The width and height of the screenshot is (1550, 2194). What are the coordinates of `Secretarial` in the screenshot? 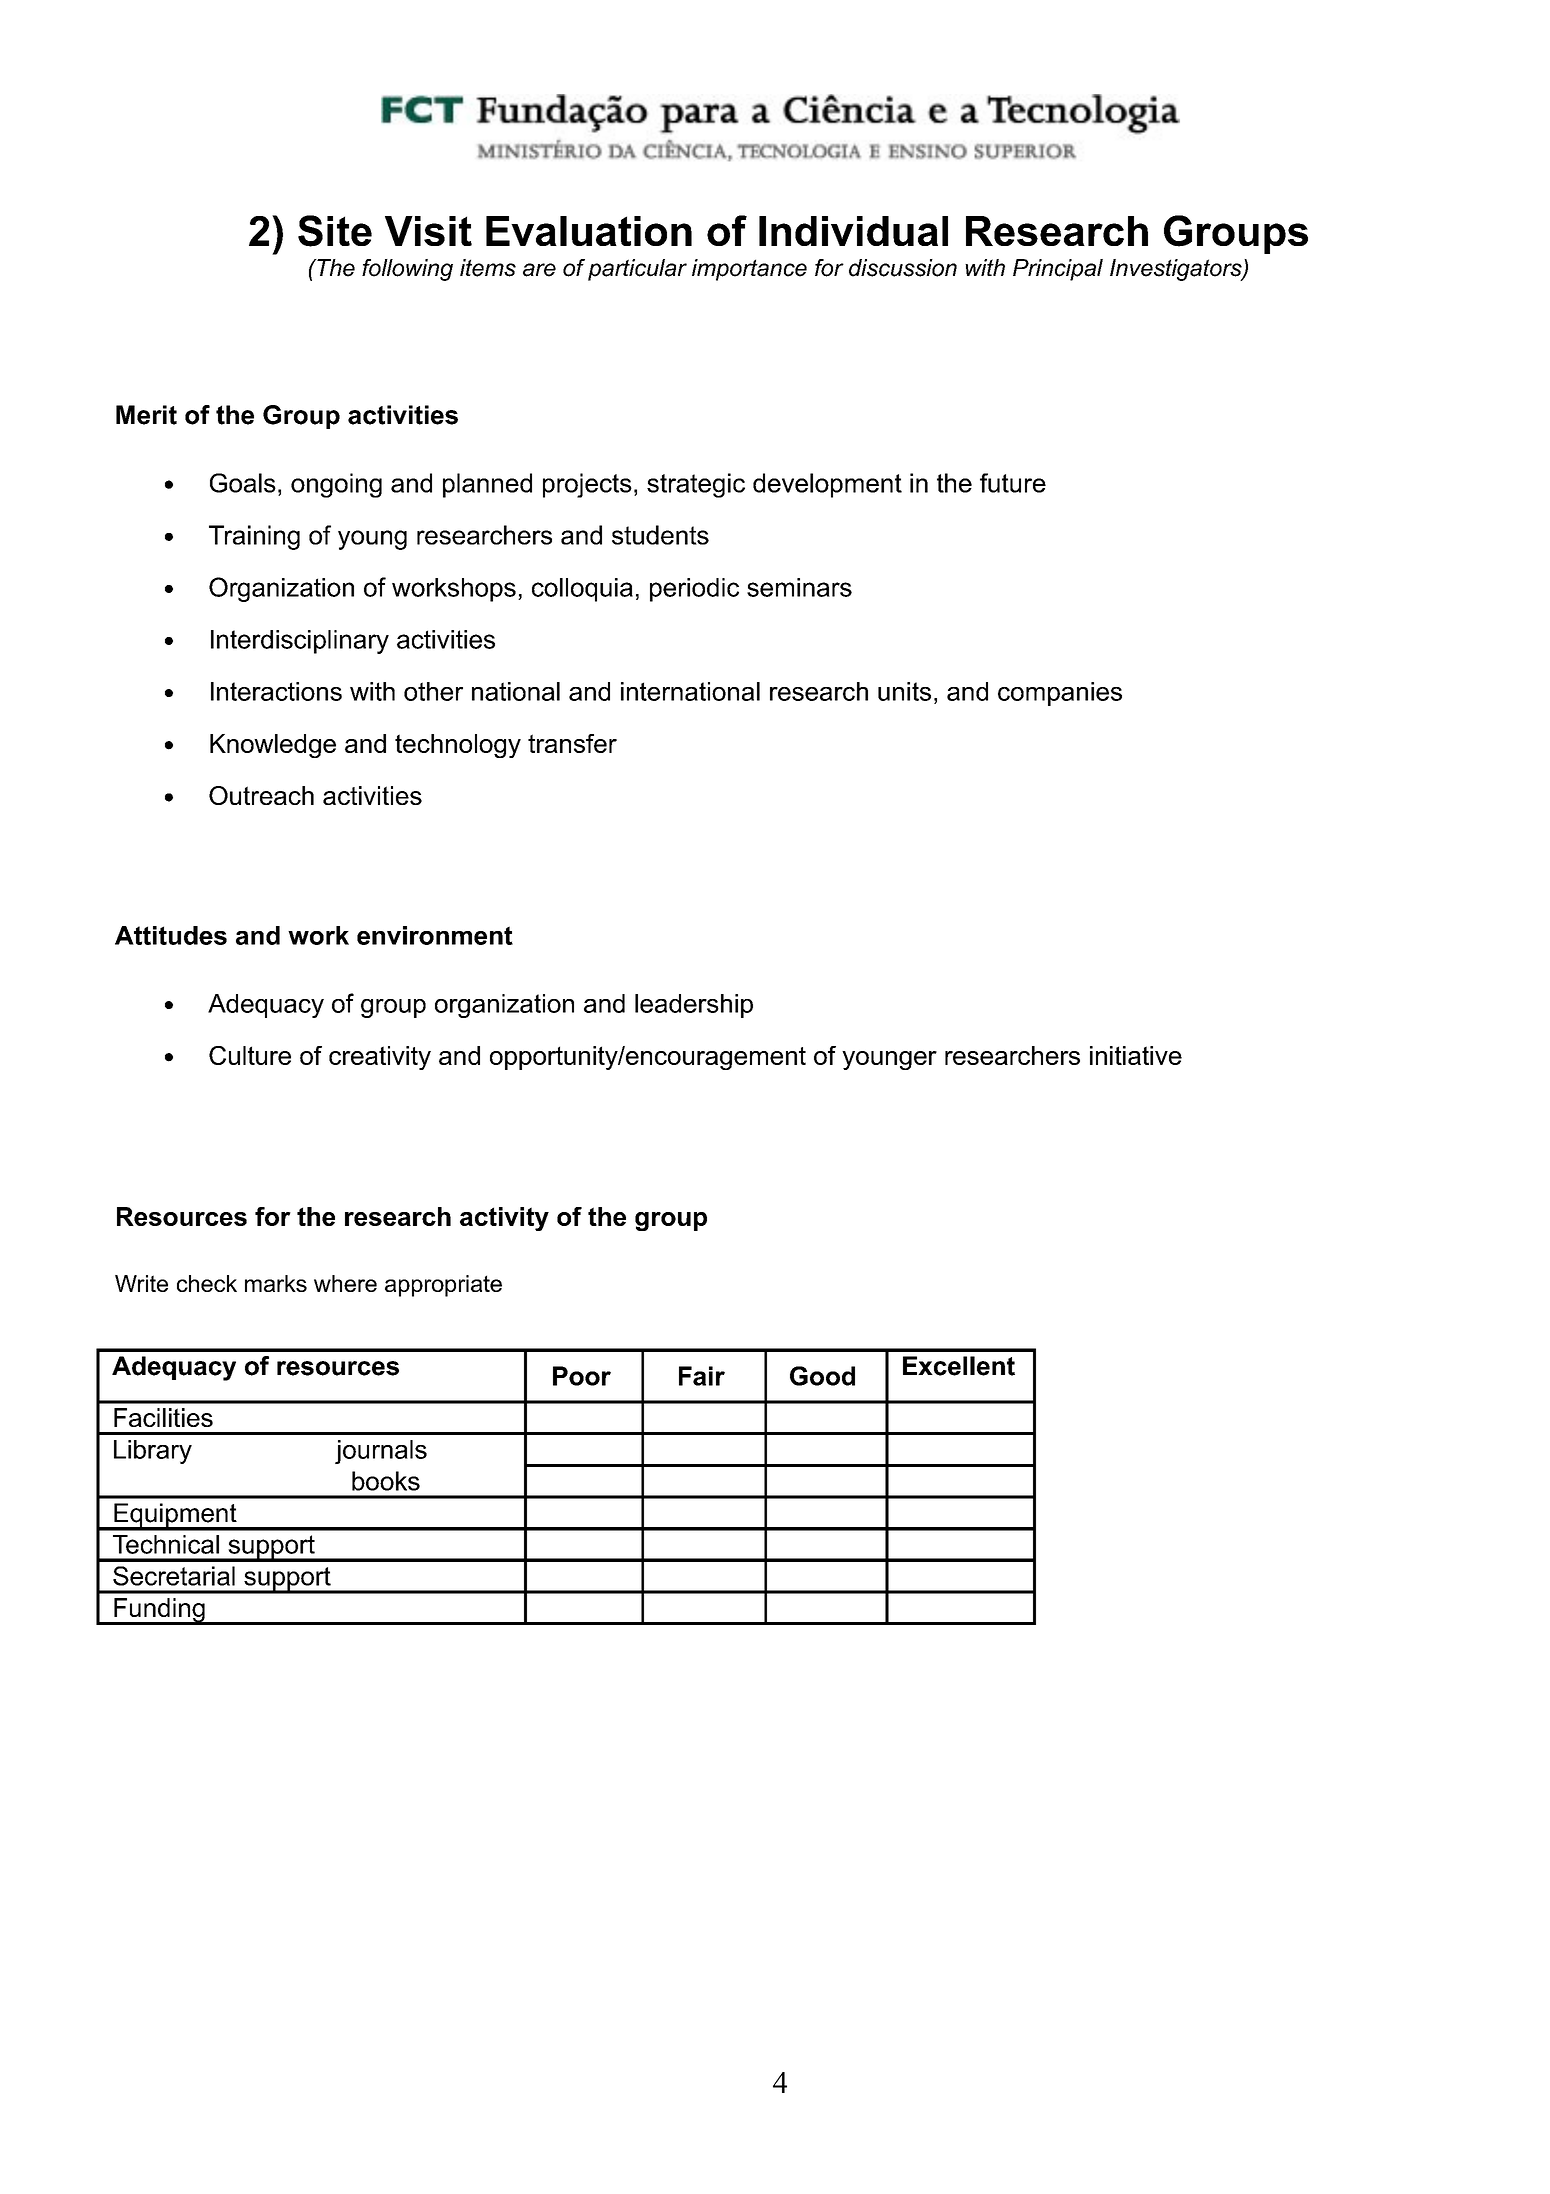 It's located at (174, 1576).
